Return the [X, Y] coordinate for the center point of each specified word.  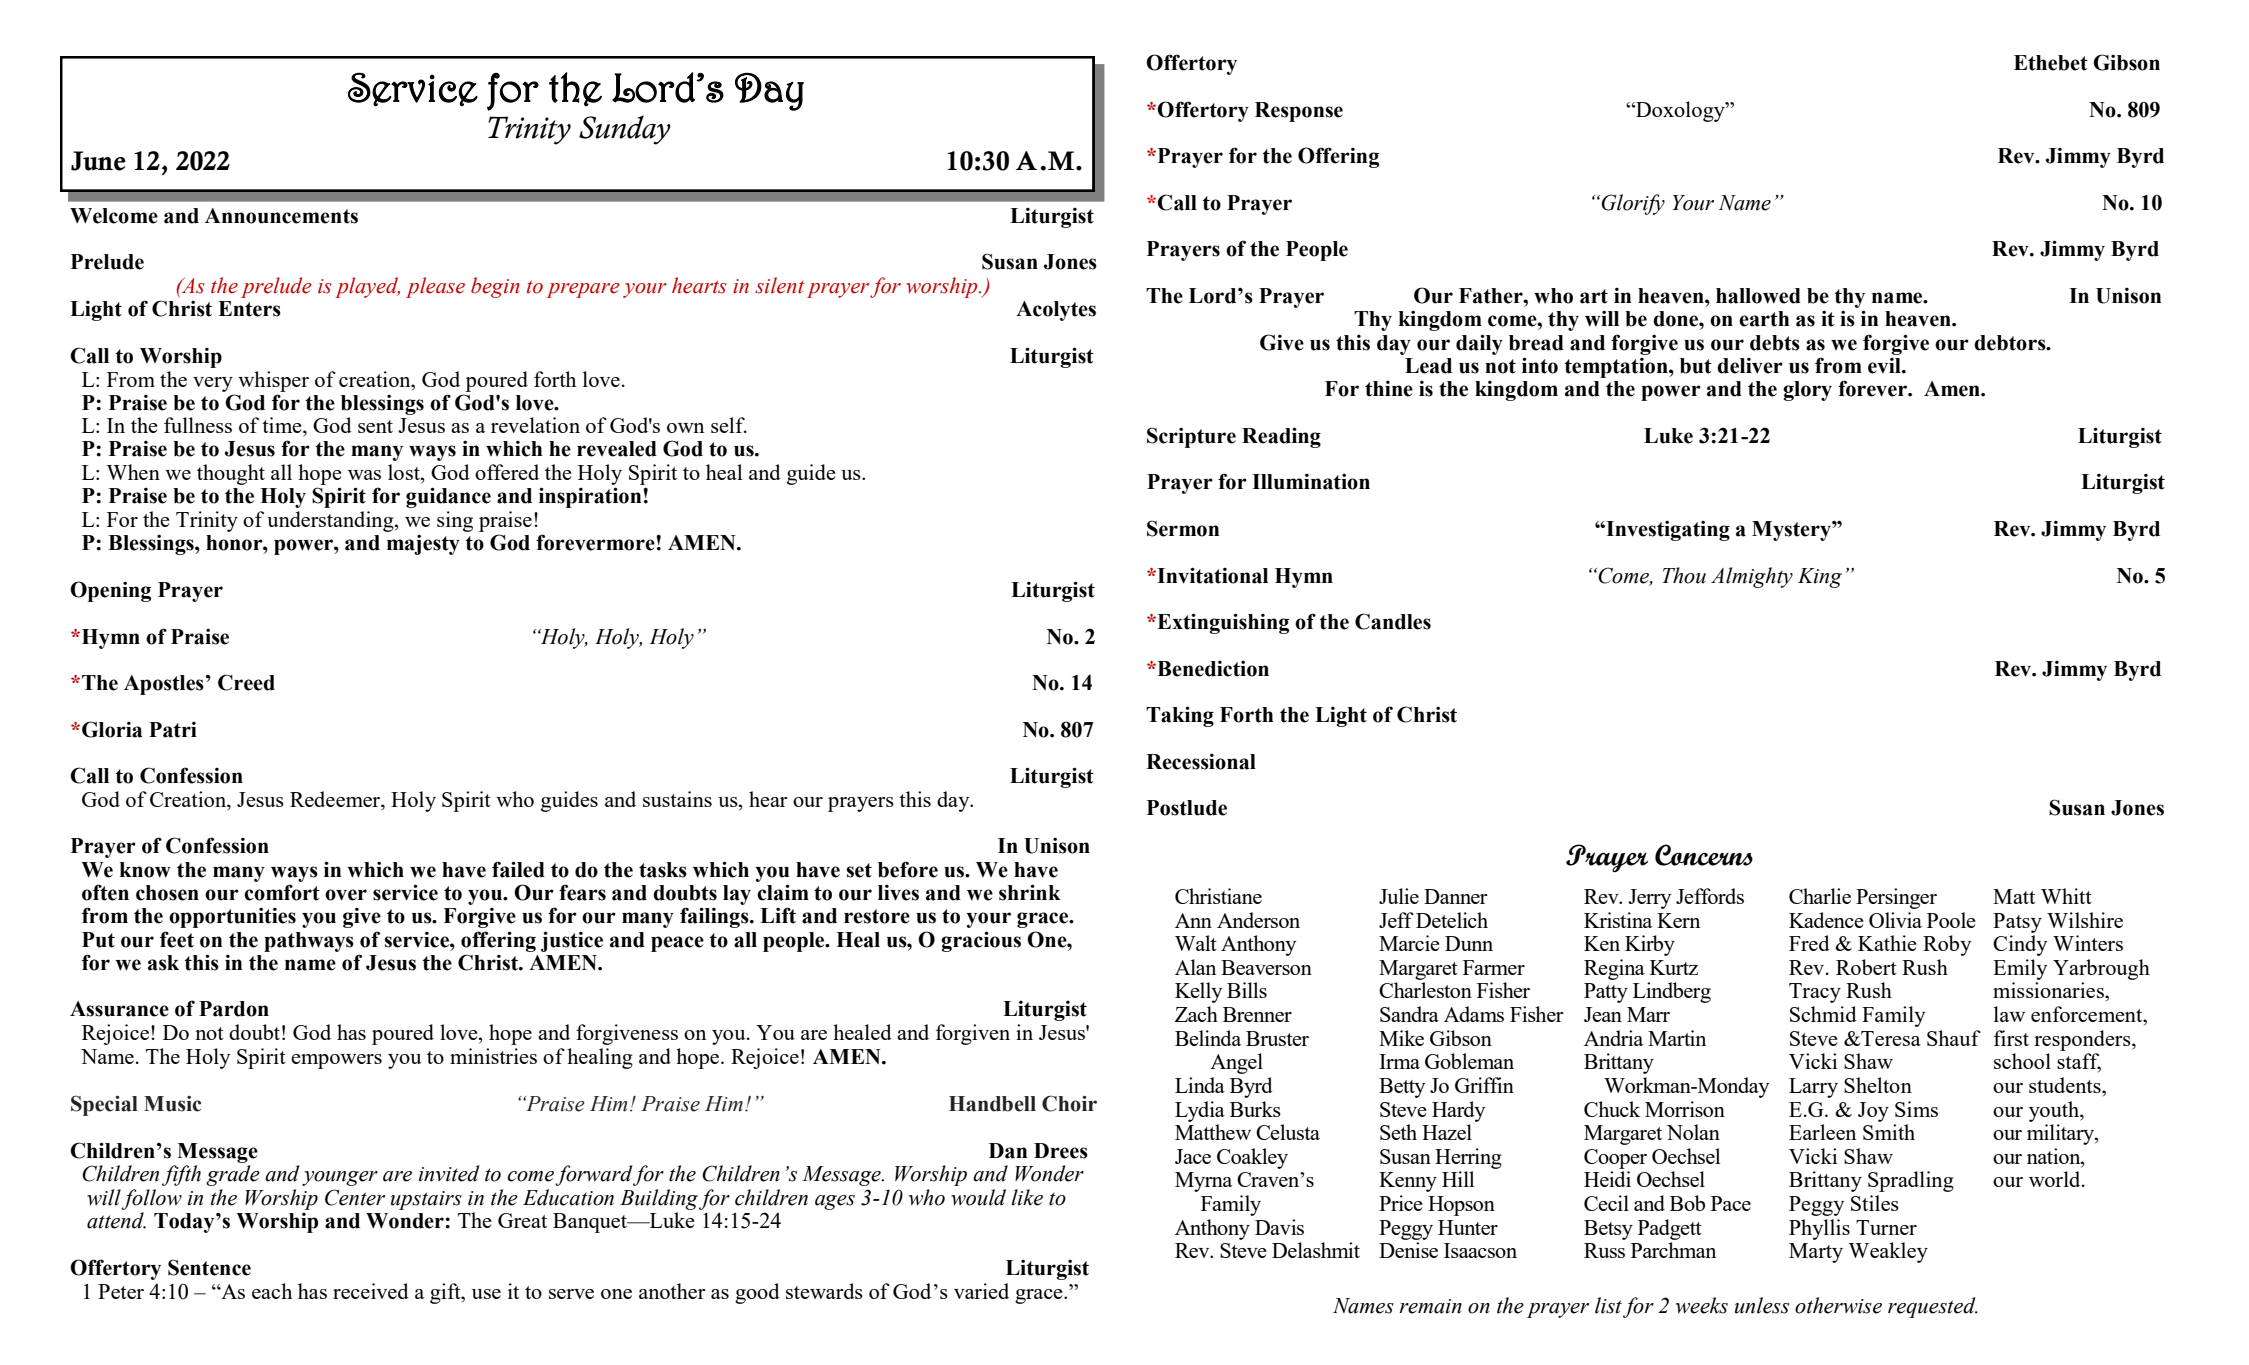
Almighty [1752, 577]
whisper [273, 381]
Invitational [1211, 575]
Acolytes [1056, 311]
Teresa [1890, 1038]
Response [1299, 112]
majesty [423, 544]
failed [518, 869]
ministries [493, 1056]
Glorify [1633, 204]
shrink [1030, 892]
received [371, 1291]
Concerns [1704, 855]
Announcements [281, 216]
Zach [1196, 1014]
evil [1885, 366]
